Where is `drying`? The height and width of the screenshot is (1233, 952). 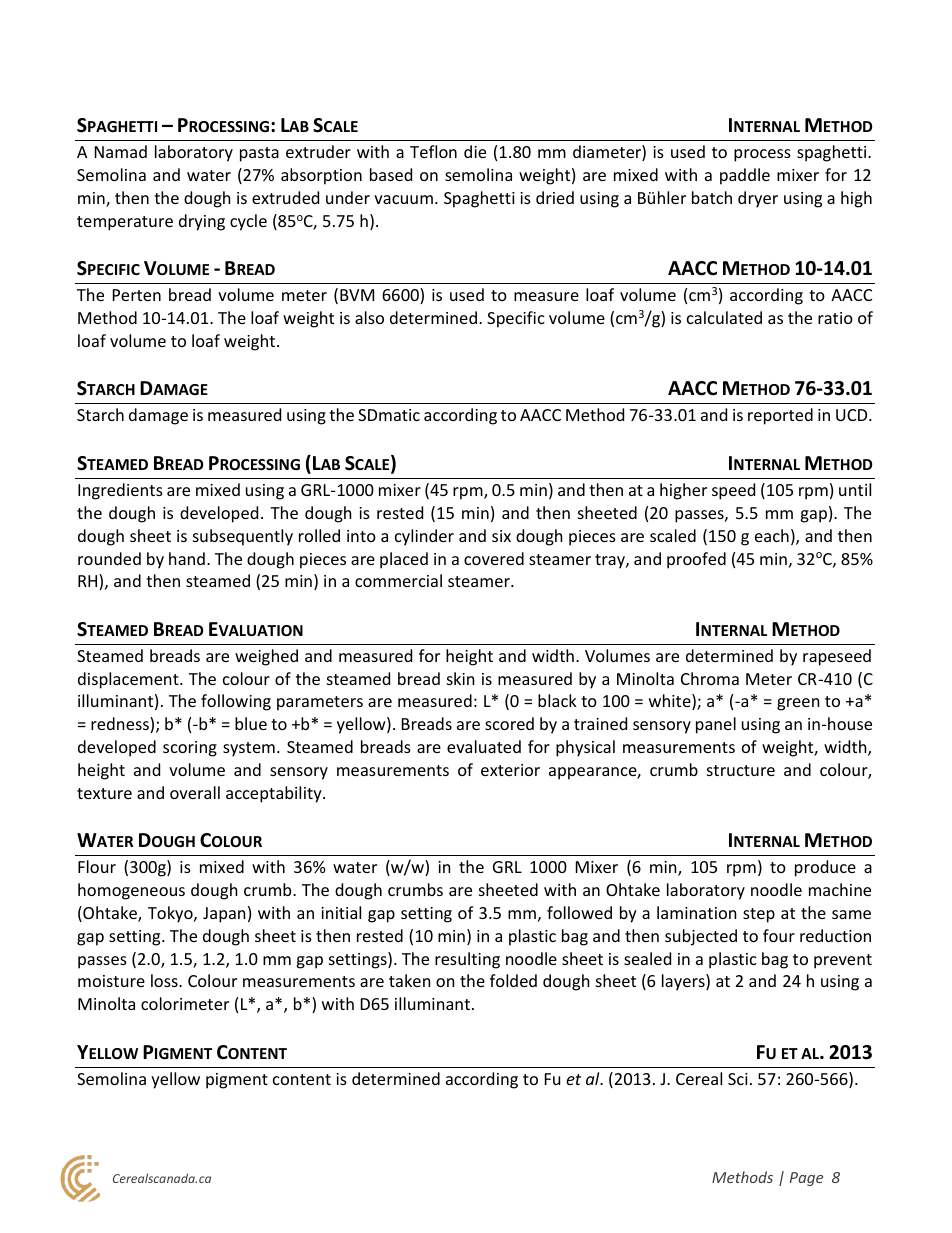
drying is located at coordinates (202, 222).
